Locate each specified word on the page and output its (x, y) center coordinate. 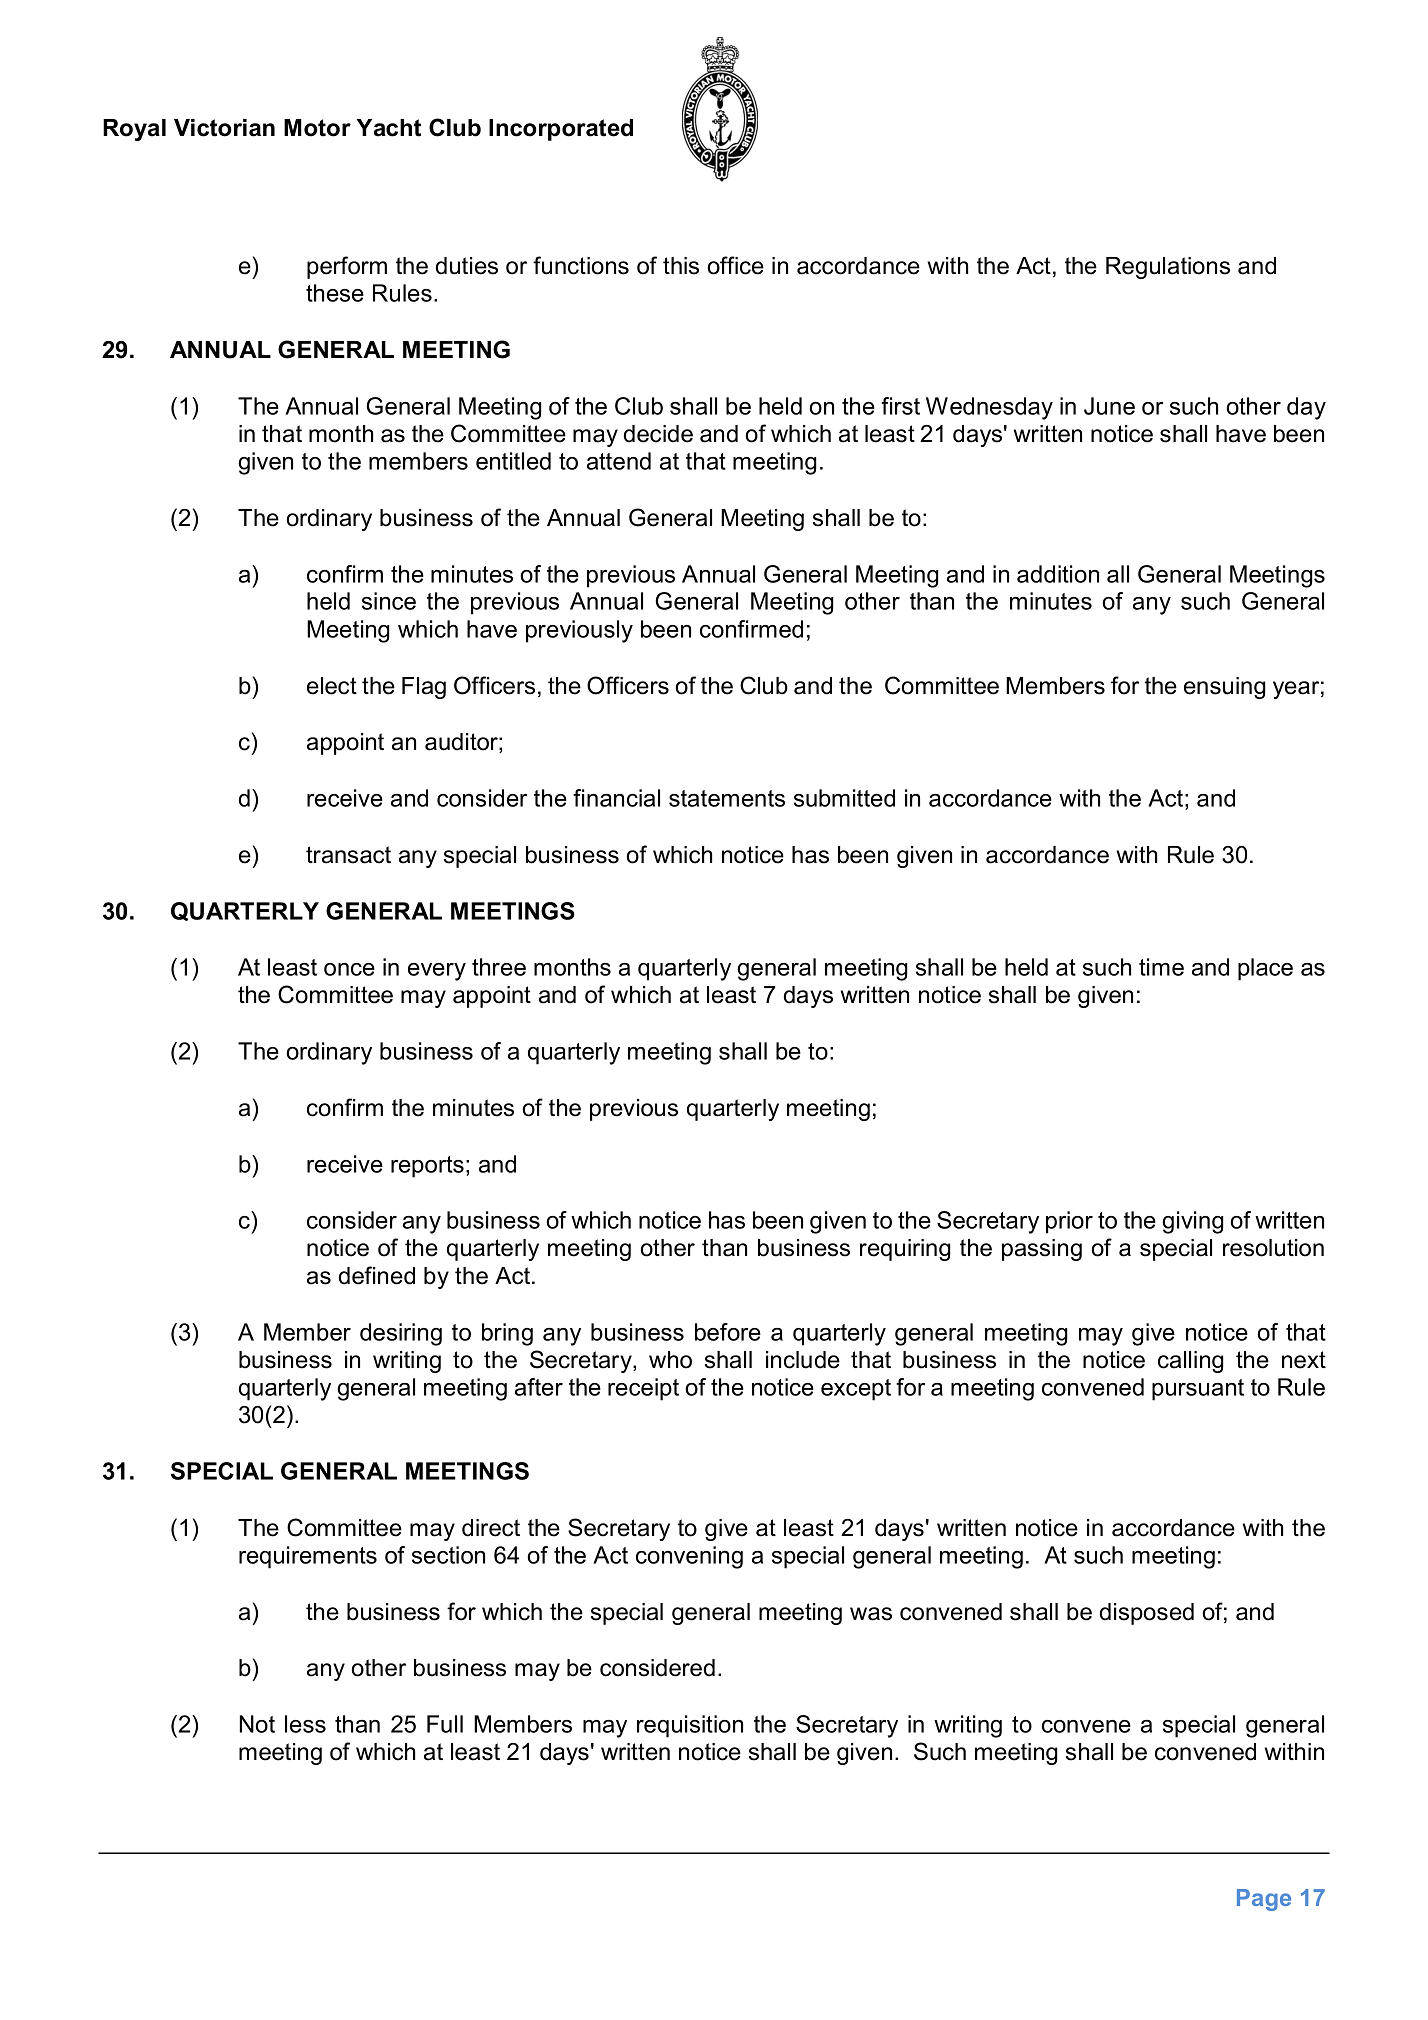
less (305, 1724)
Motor (317, 128)
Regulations (1168, 268)
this (681, 266)
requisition (690, 1726)
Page (1264, 1900)
